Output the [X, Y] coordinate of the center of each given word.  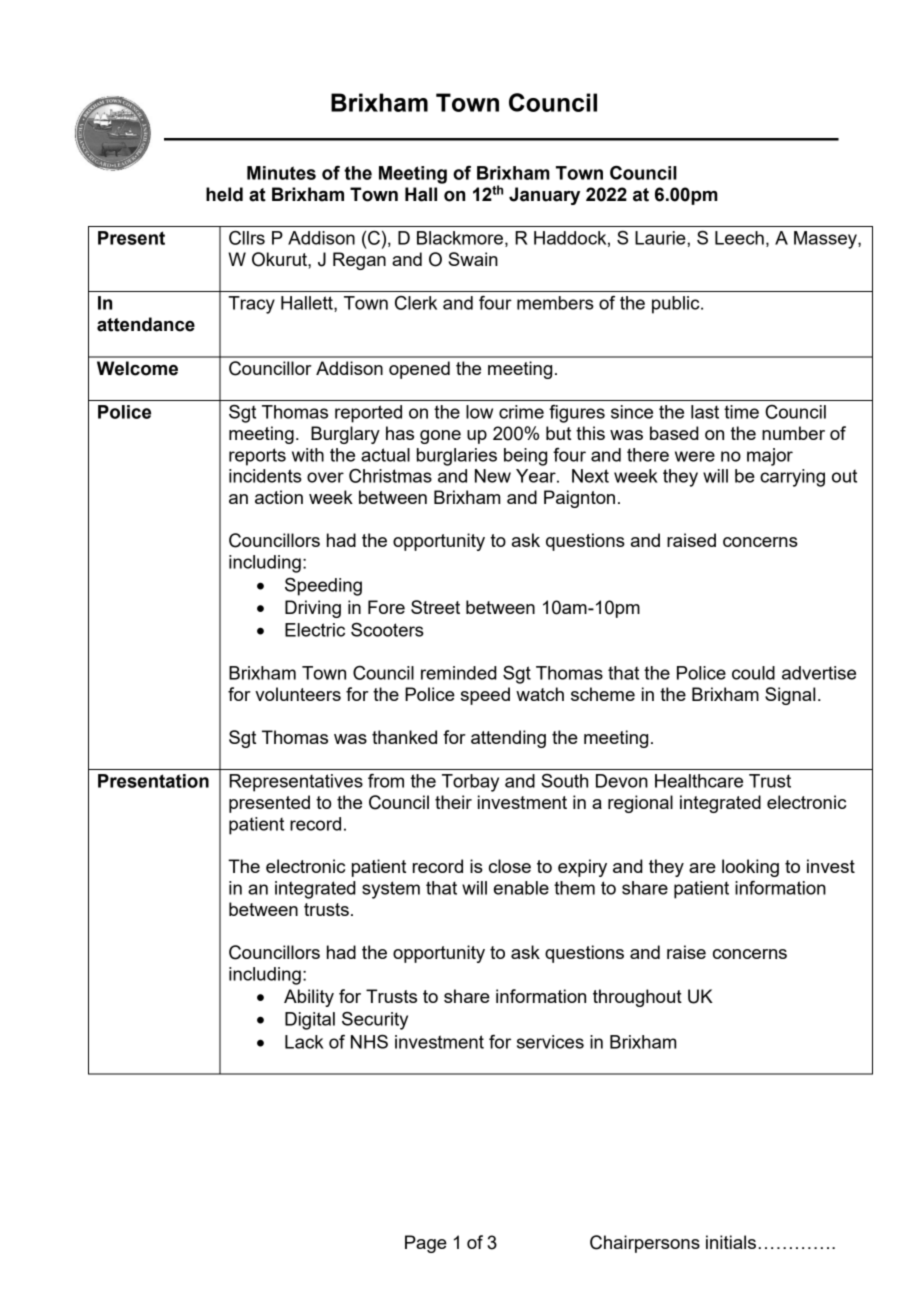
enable [521, 888]
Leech [739, 238]
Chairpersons [645, 1244]
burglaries [457, 457]
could [753, 673]
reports [257, 457]
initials [731, 1242]
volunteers [298, 694]
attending [508, 739]
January [544, 196]
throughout [637, 998]
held [224, 194]
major [770, 457]
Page [426, 1244]
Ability [309, 998]
